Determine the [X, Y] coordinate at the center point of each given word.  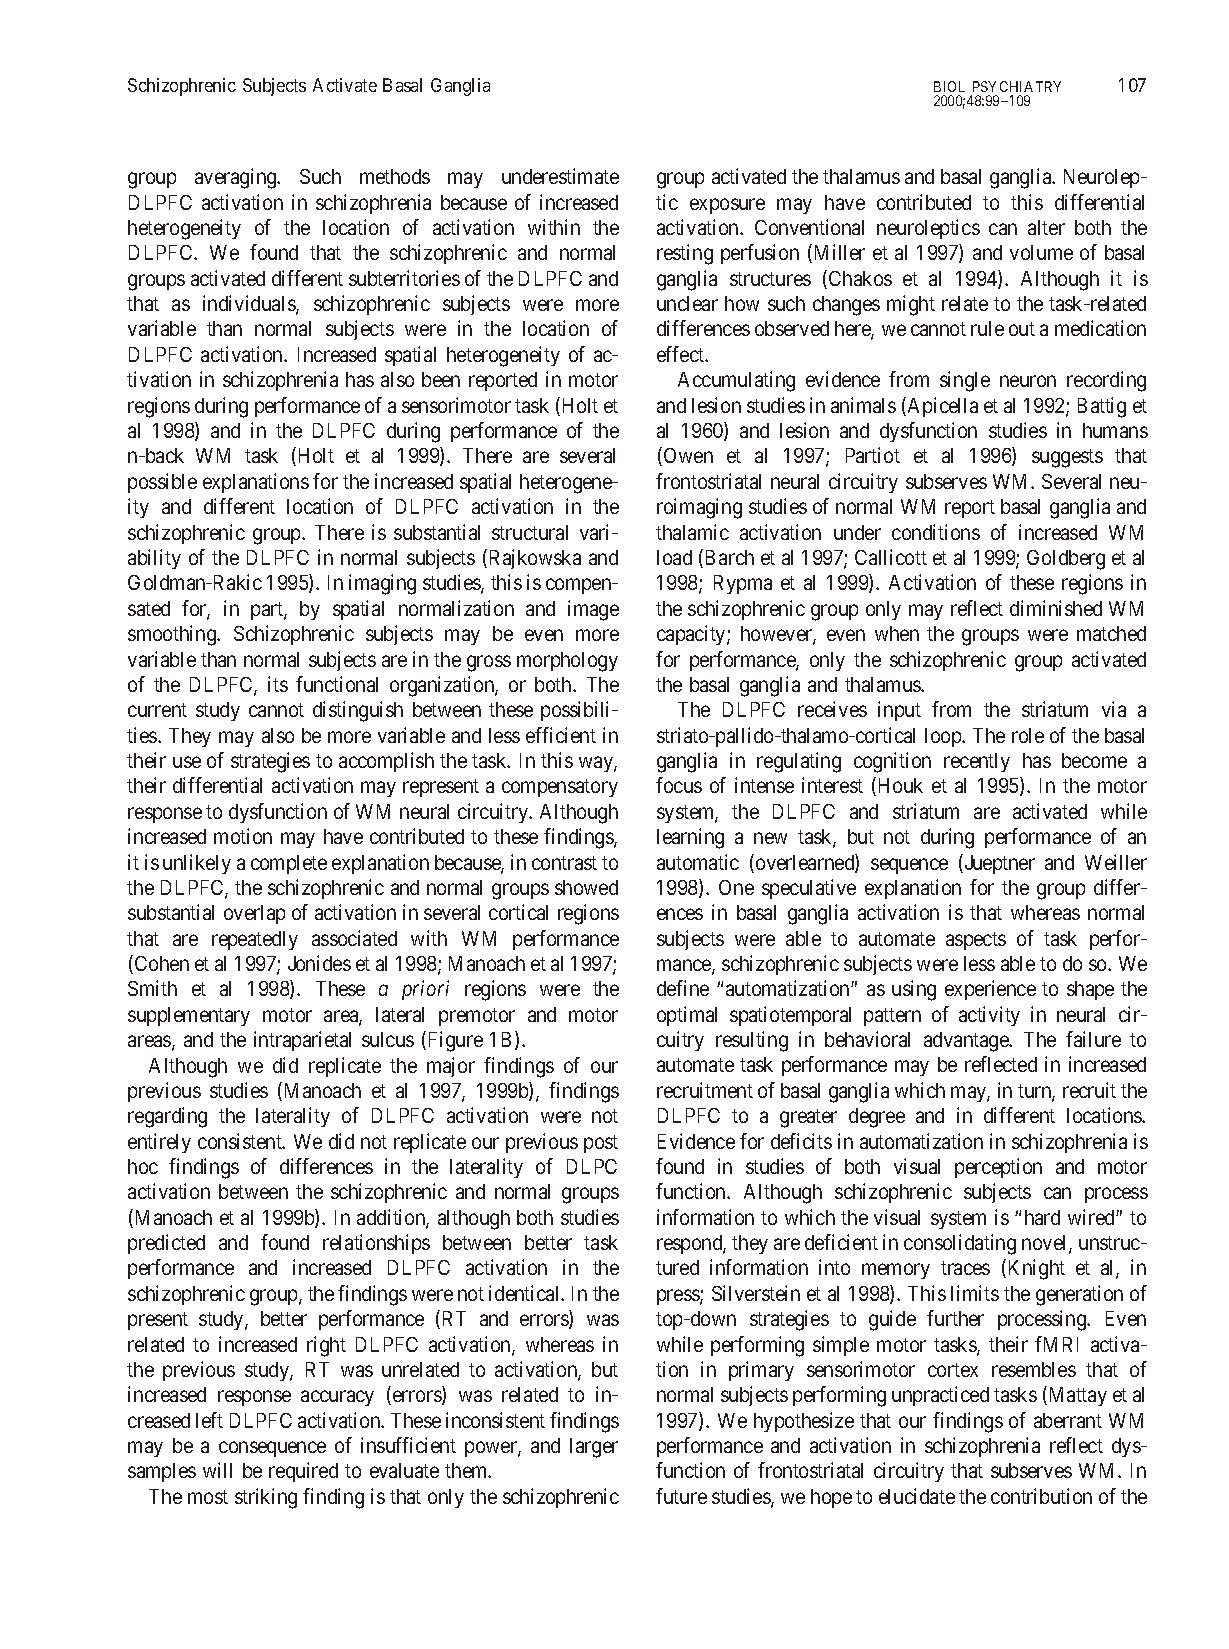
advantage [967, 1042]
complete [289, 864]
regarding [167, 1117]
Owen [688, 455]
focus [679, 785]
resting [685, 254]
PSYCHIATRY [1017, 86]
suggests [1067, 458]
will [217, 1470]
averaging [237, 178]
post [601, 1144]
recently [977, 762]
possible [162, 483]
